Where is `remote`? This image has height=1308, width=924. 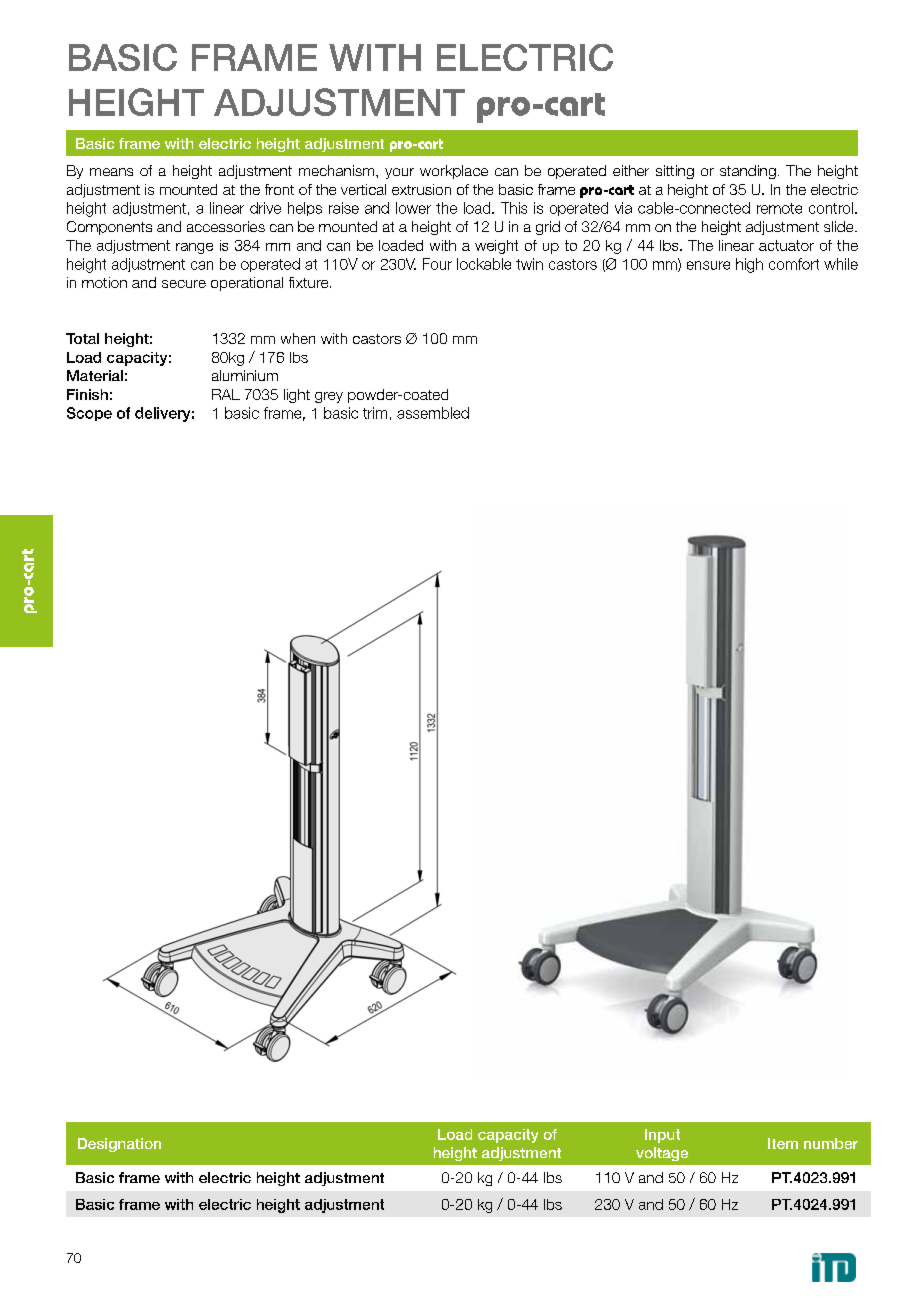 remote is located at coordinates (779, 208).
